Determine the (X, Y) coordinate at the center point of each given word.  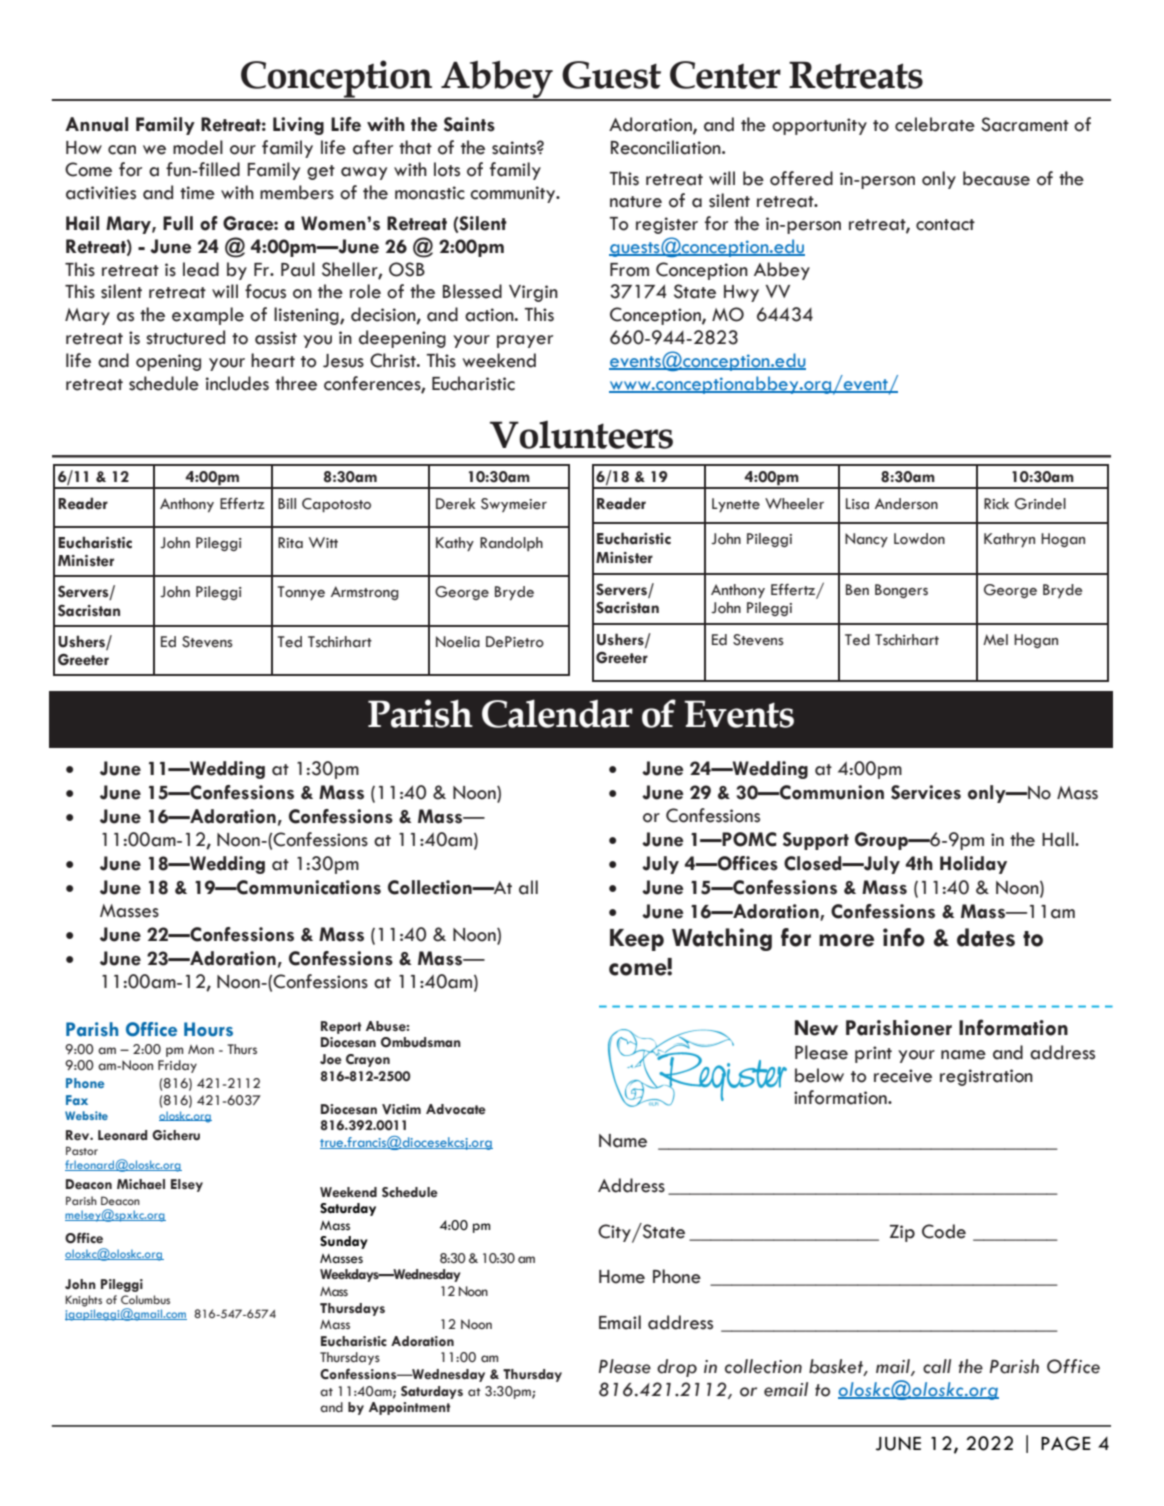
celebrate (935, 124)
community (514, 194)
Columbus (145, 1299)
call (937, 1366)
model (198, 147)
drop (677, 1368)
